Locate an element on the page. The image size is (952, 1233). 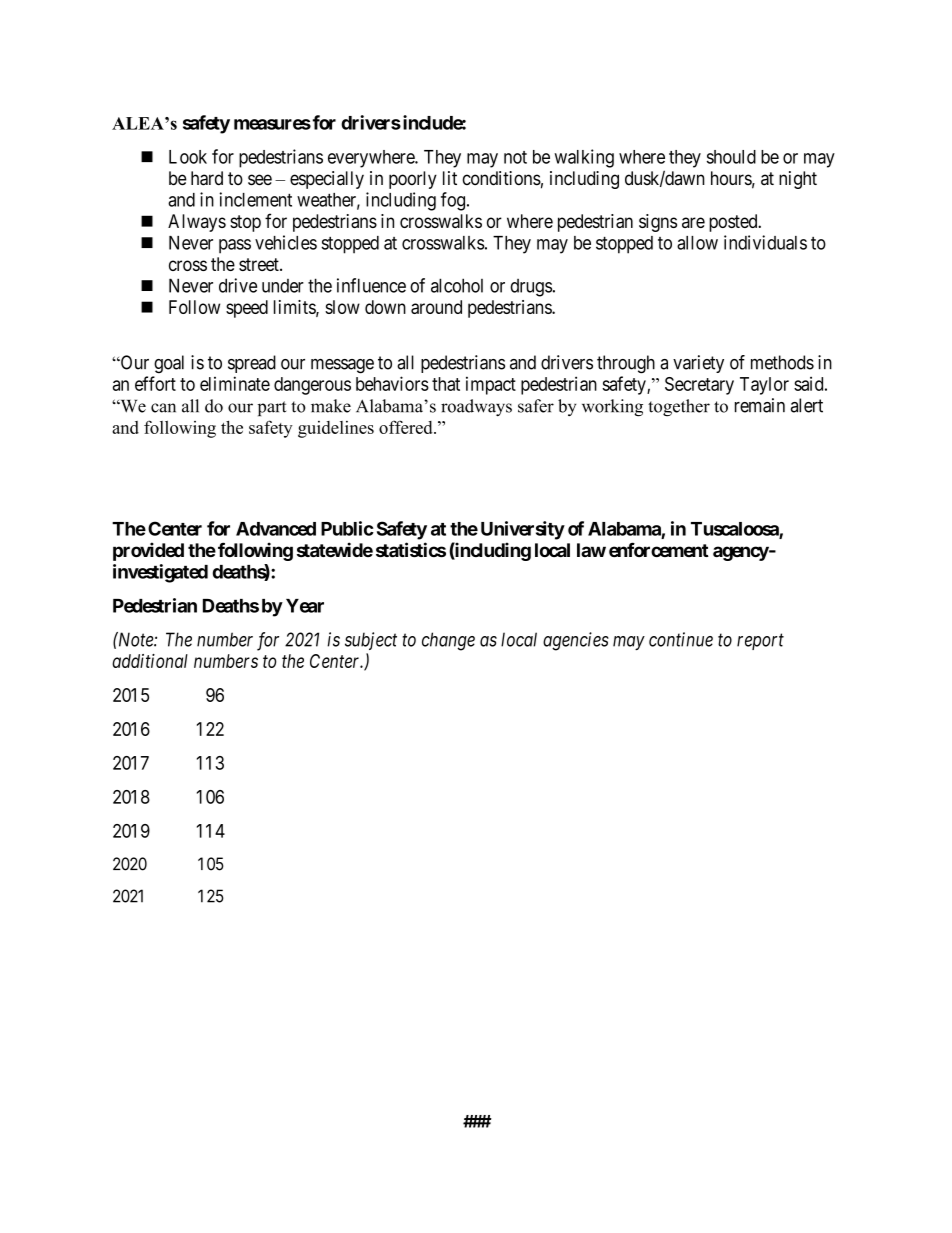
conditions is located at coordinates (502, 178).
